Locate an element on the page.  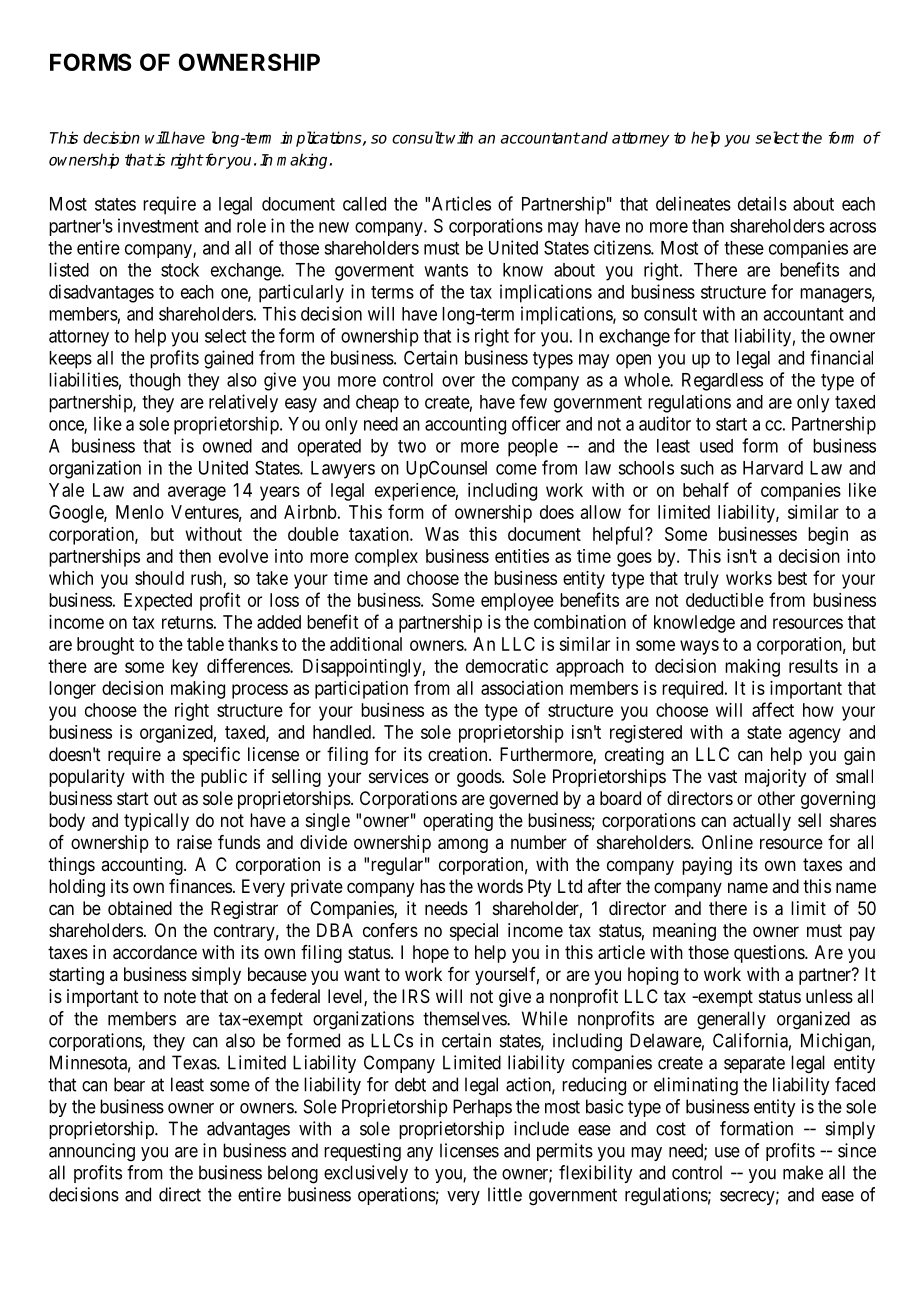
little is located at coordinates (505, 1194).
